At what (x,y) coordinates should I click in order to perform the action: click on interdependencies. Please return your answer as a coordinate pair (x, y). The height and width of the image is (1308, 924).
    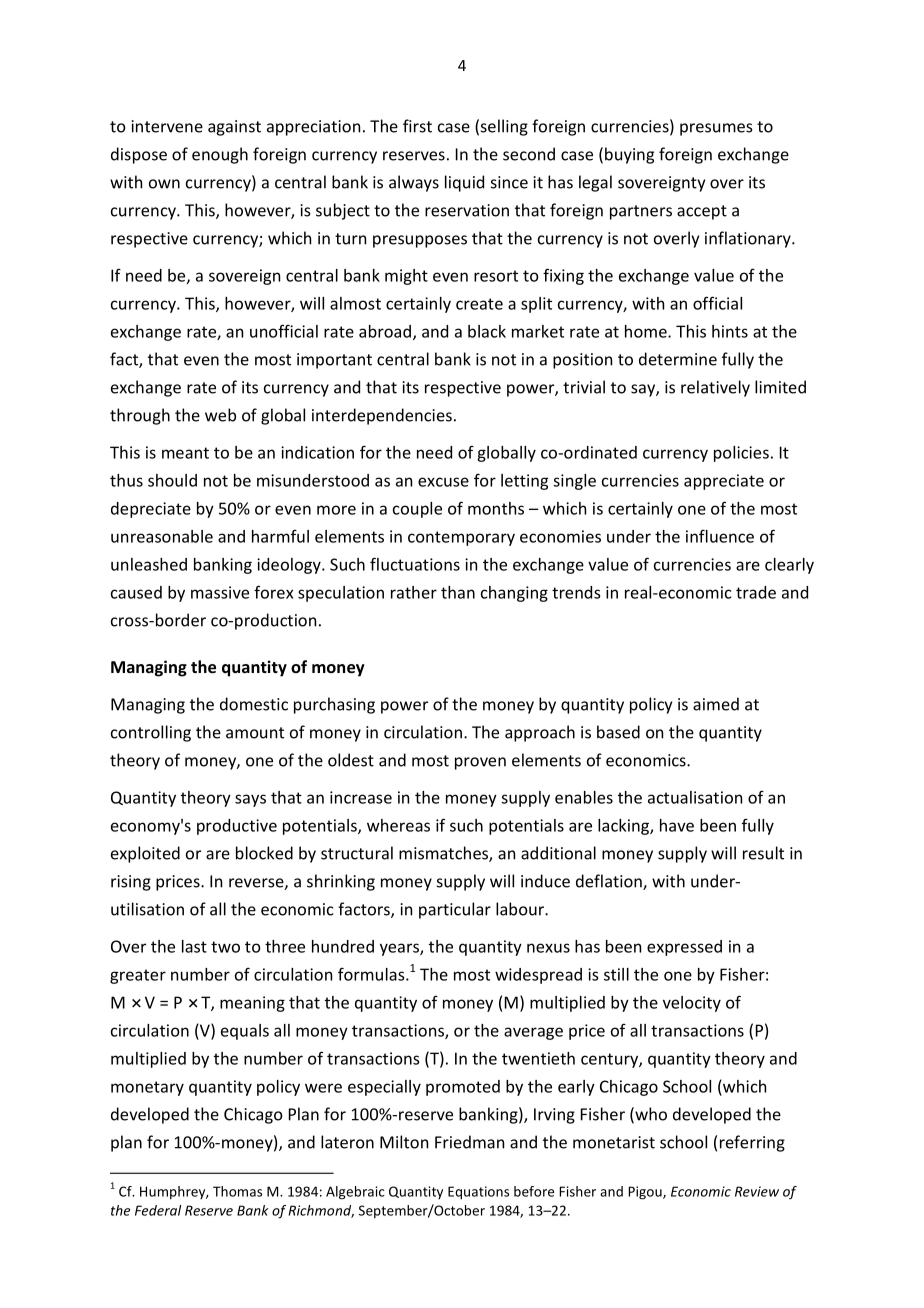
    Looking at the image, I should click on (382, 416).
